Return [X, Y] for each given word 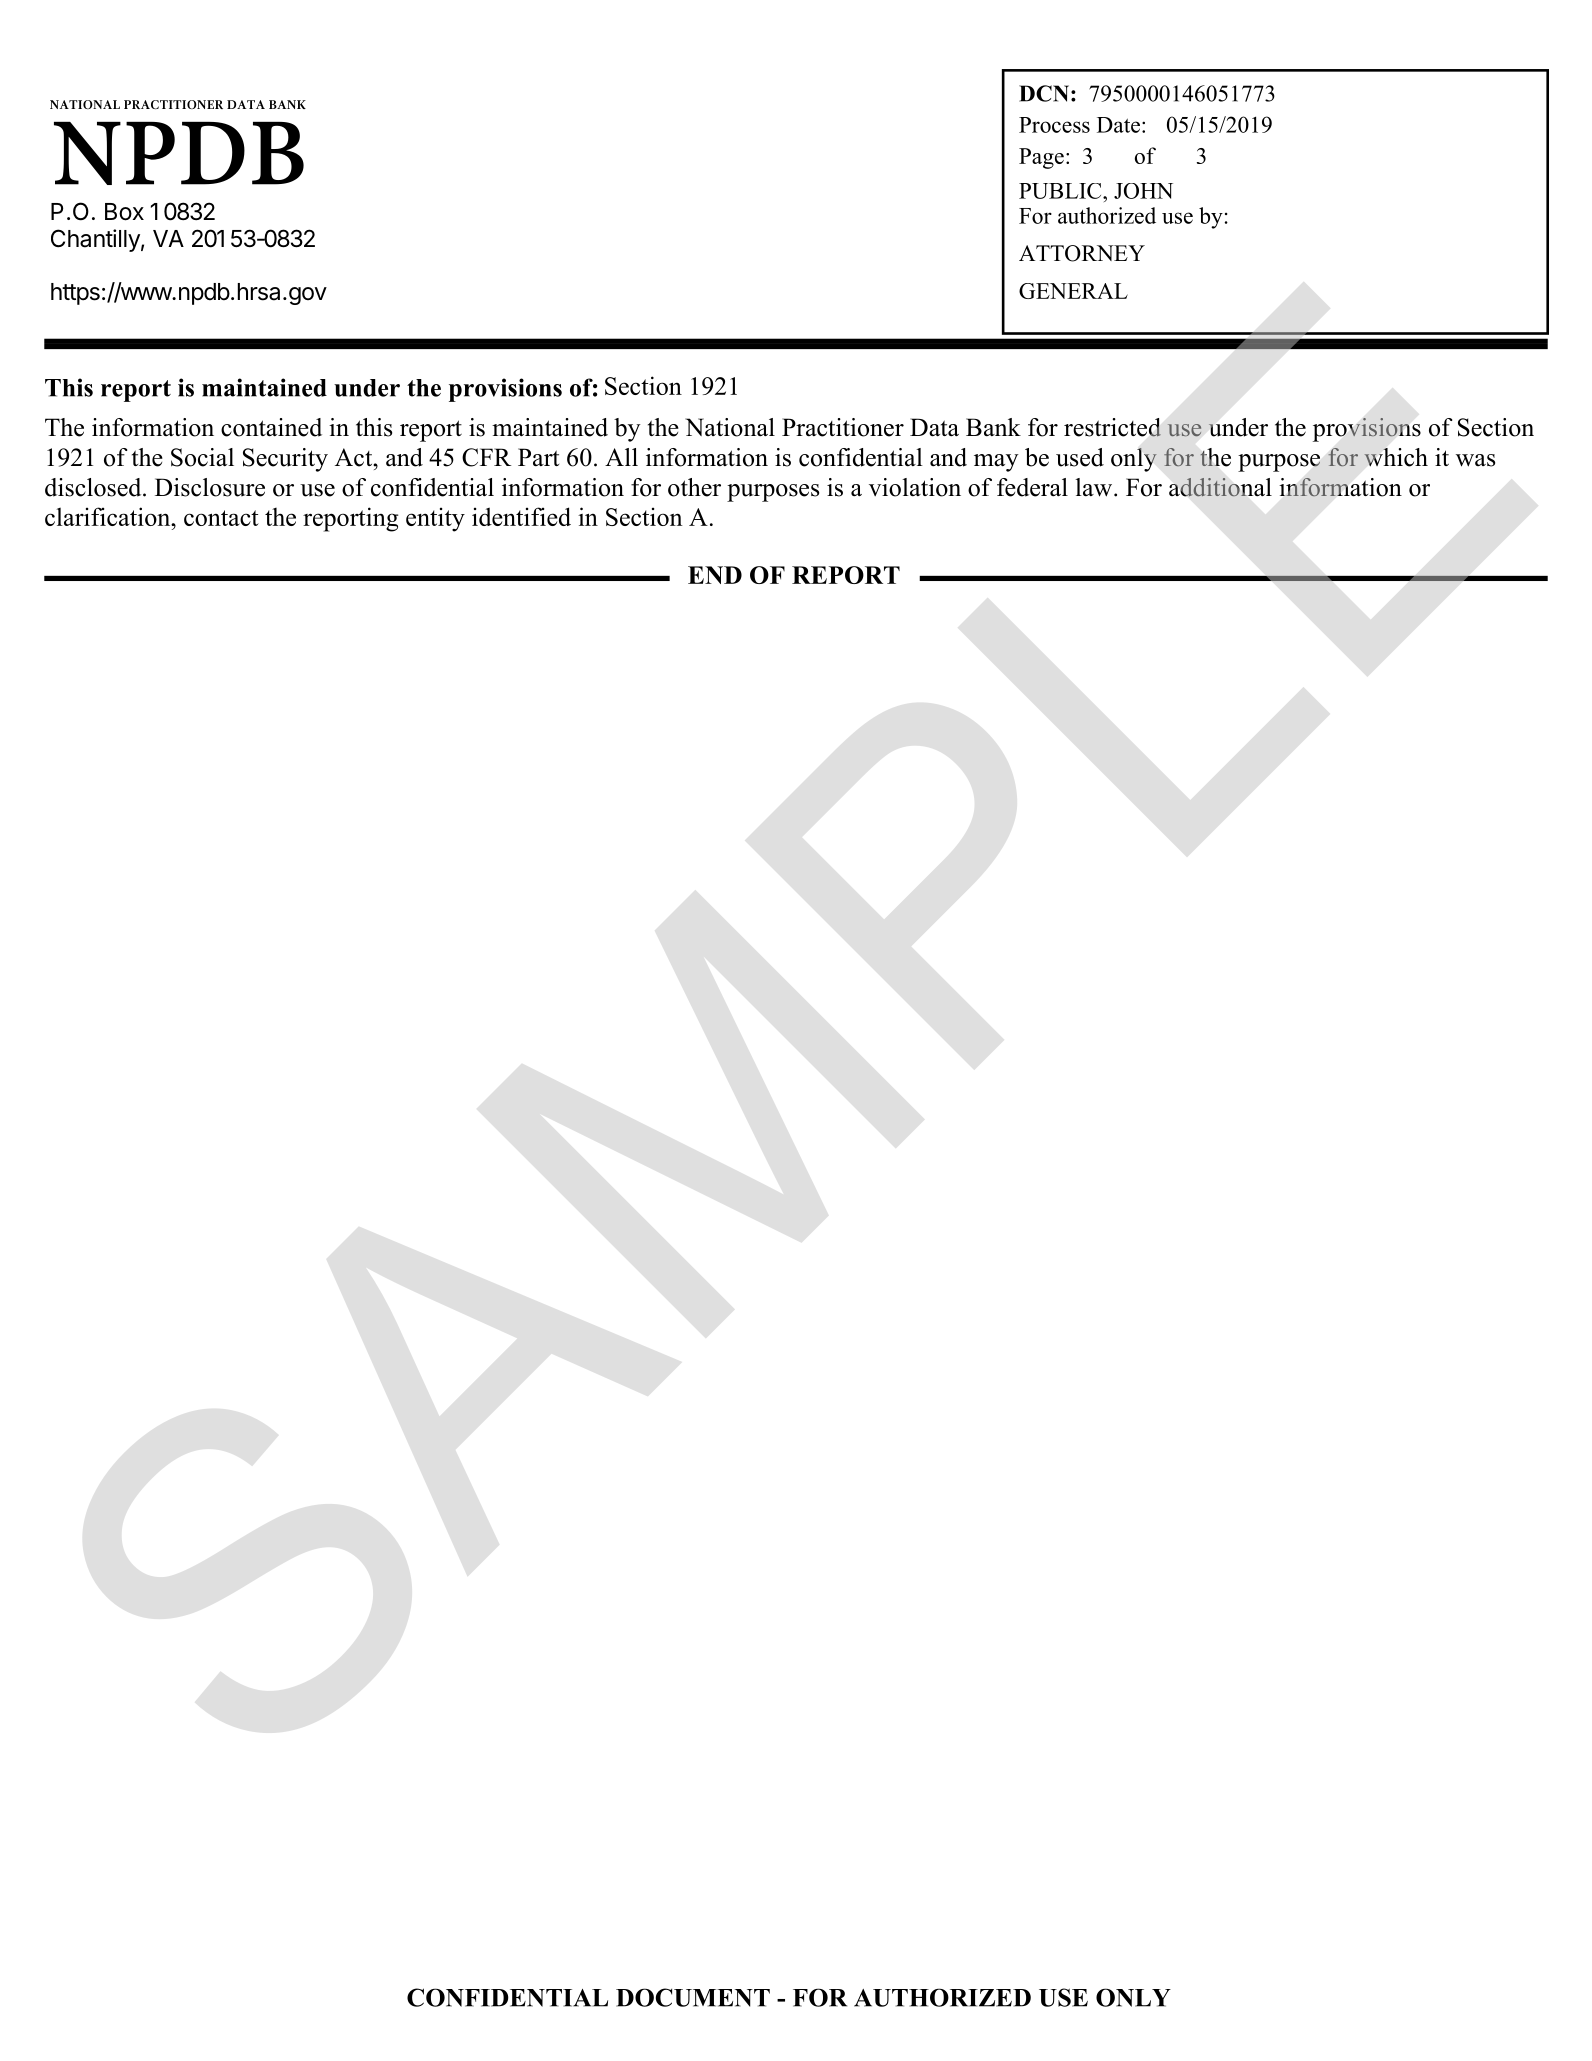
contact [221, 518]
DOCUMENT [693, 1997]
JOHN [1143, 191]
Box [124, 212]
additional [1220, 487]
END [715, 575]
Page [1041, 158]
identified [521, 516]
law [1095, 487]
